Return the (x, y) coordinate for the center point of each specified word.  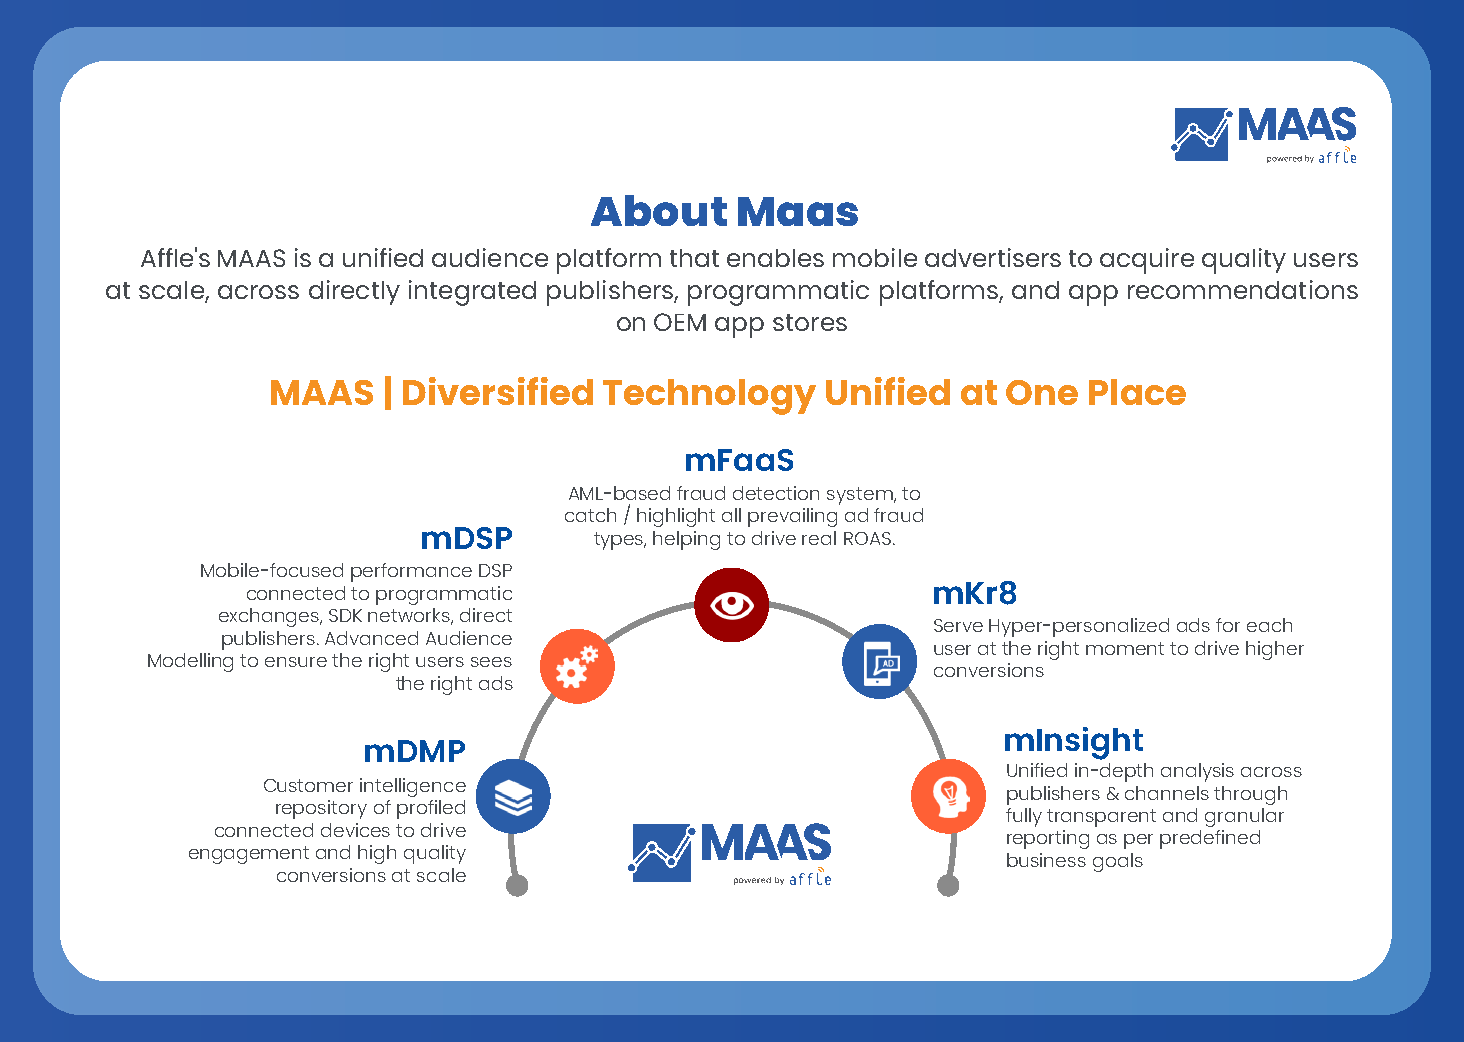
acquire (1147, 261)
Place (1137, 392)
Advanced (371, 638)
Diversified (498, 391)
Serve (958, 625)
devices (355, 830)
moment (1125, 648)
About (659, 210)
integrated (472, 293)
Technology (709, 397)
